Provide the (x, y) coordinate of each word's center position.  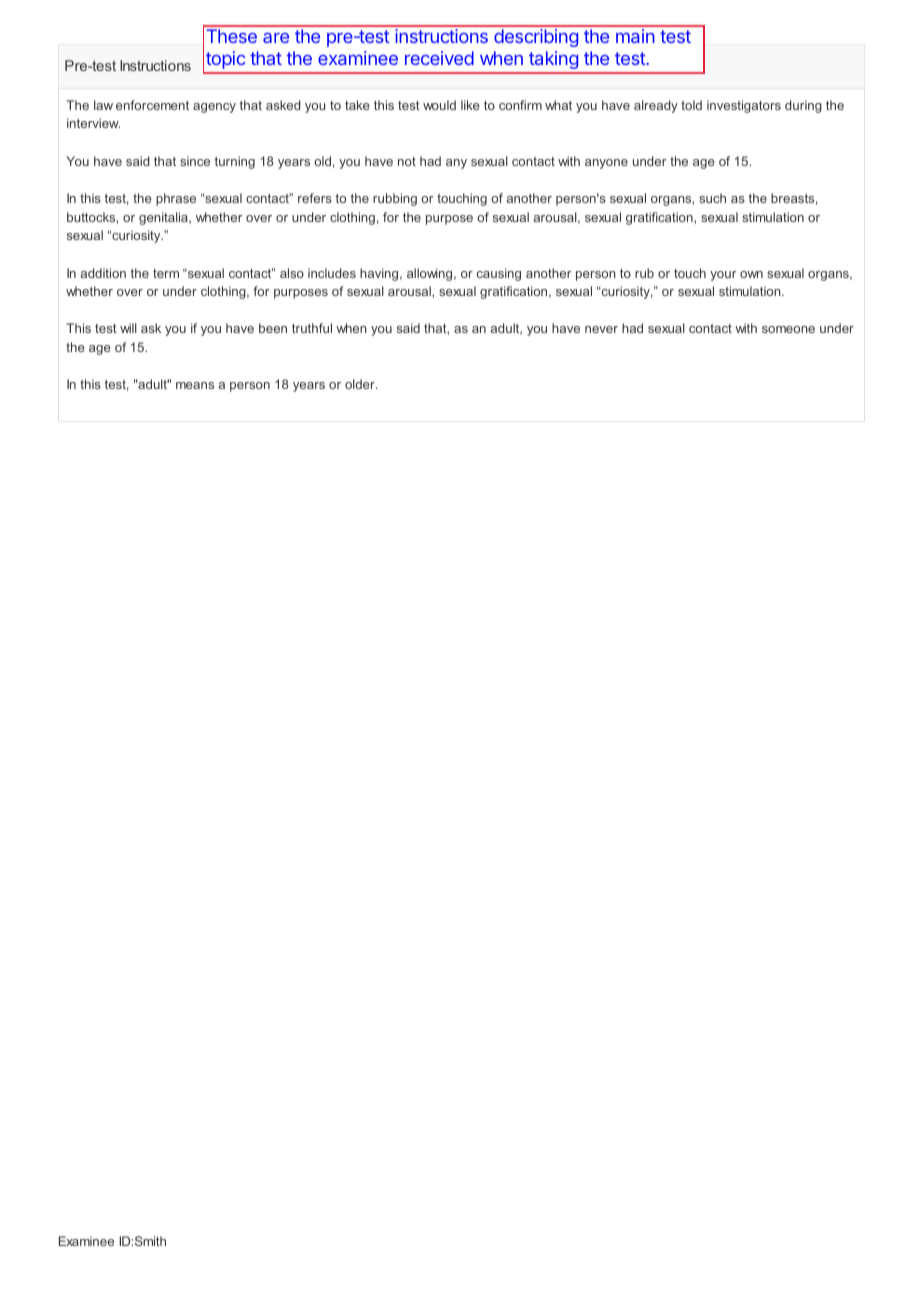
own (751, 274)
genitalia (164, 218)
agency (214, 108)
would (439, 105)
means (195, 385)
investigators (744, 106)
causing (499, 274)
